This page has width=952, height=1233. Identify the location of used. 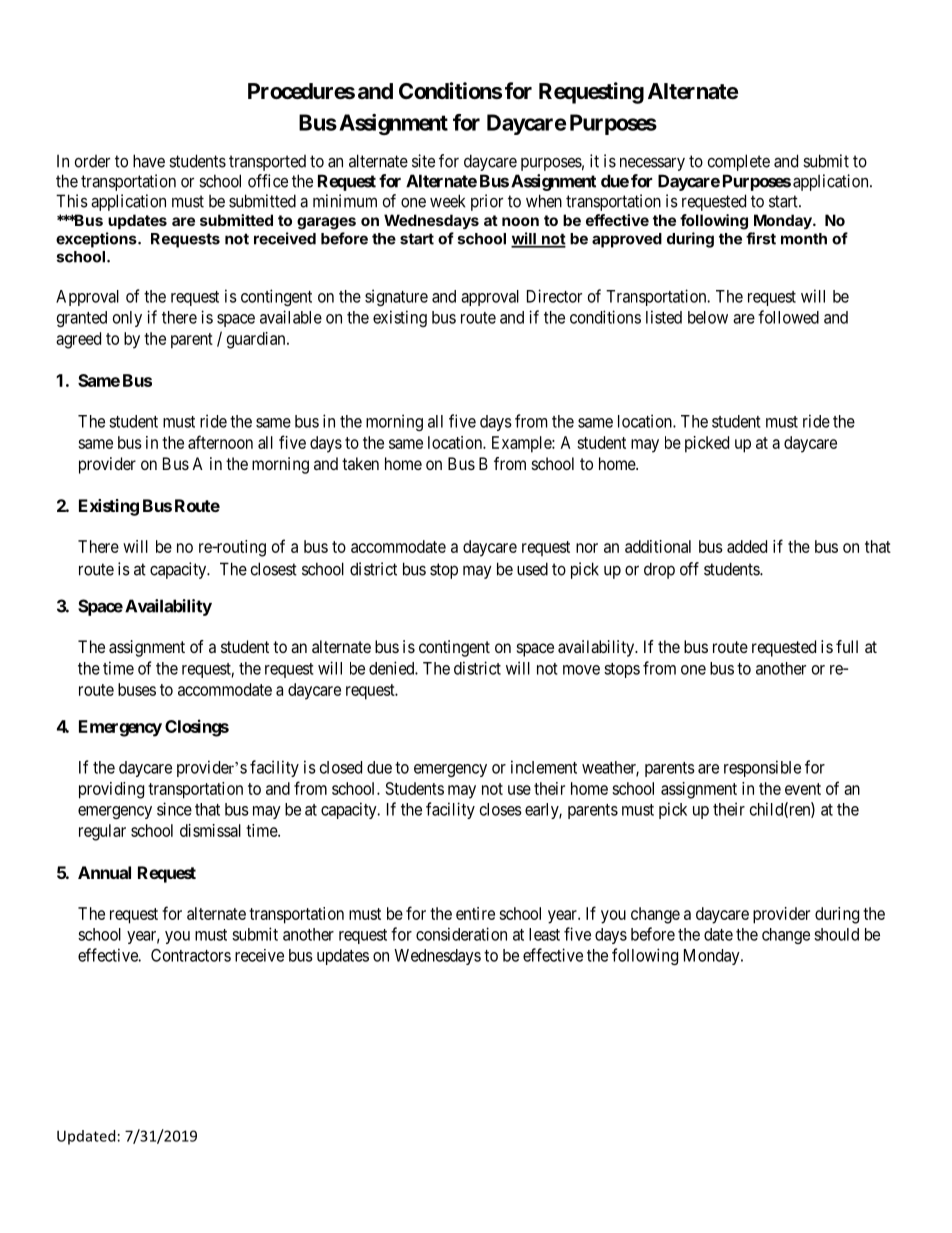
(532, 569).
